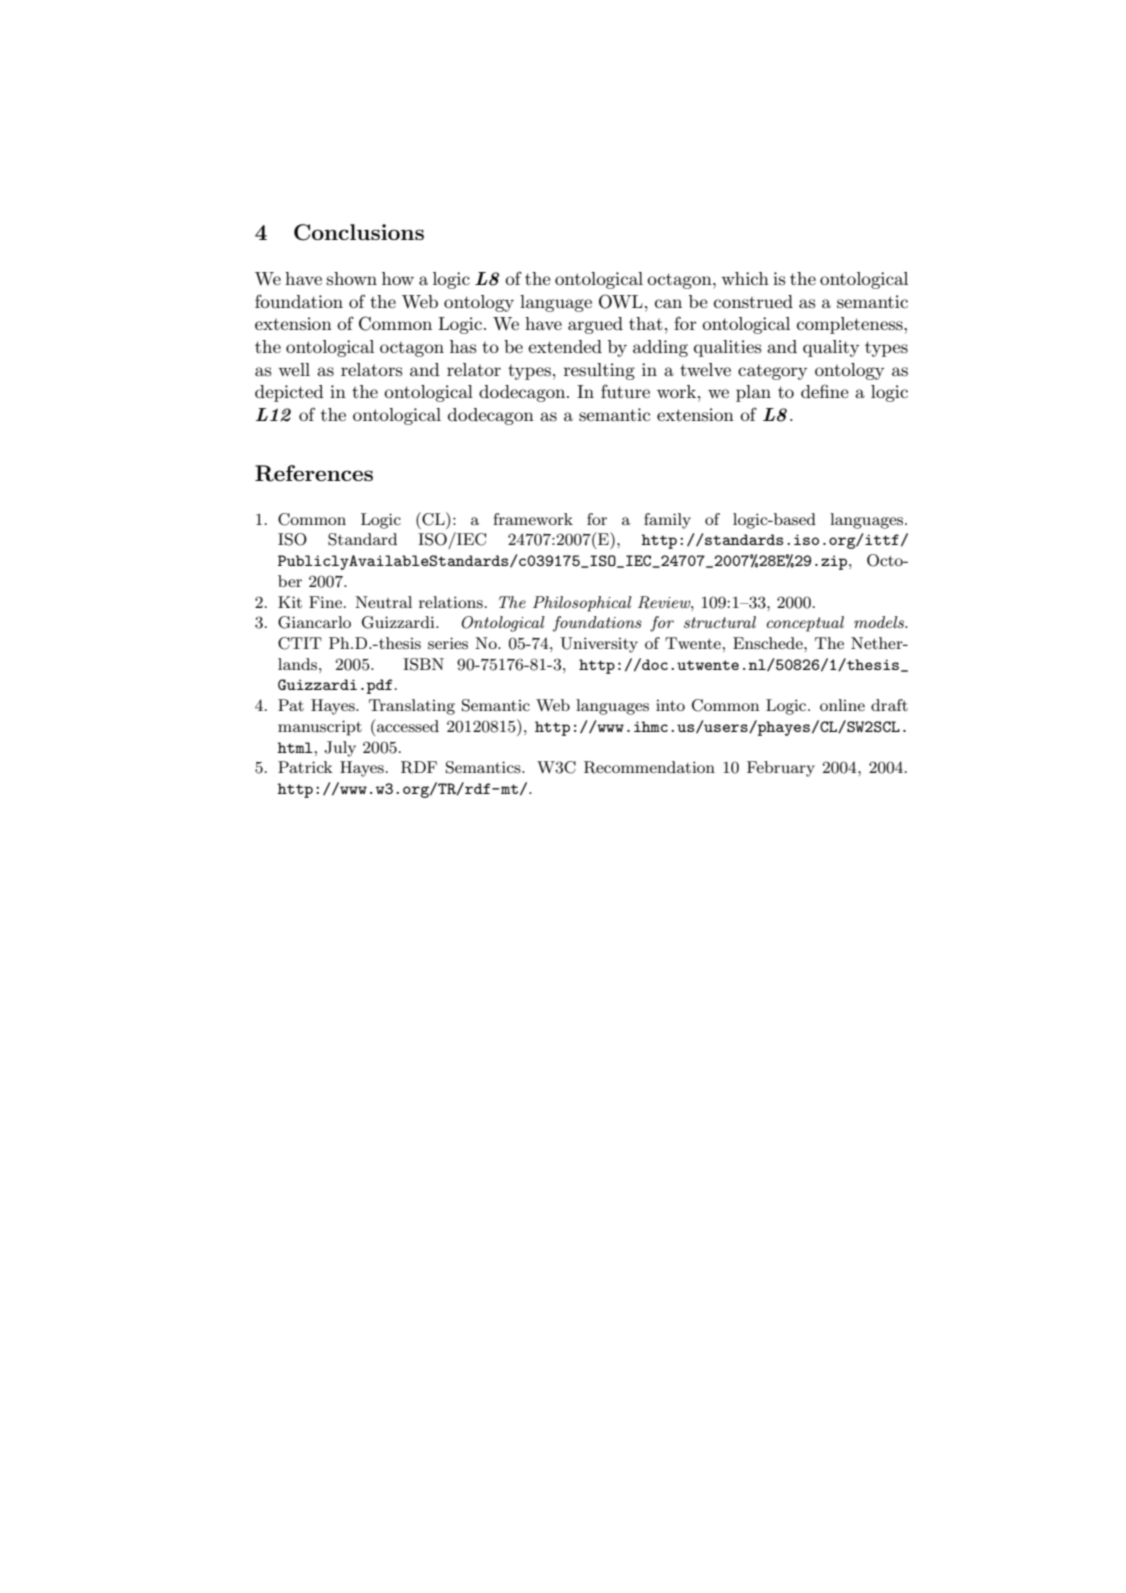 The height and width of the image is (1593, 1126). Describe the element at coordinates (649, 767) in the image. I see `Recommendation` at that location.
